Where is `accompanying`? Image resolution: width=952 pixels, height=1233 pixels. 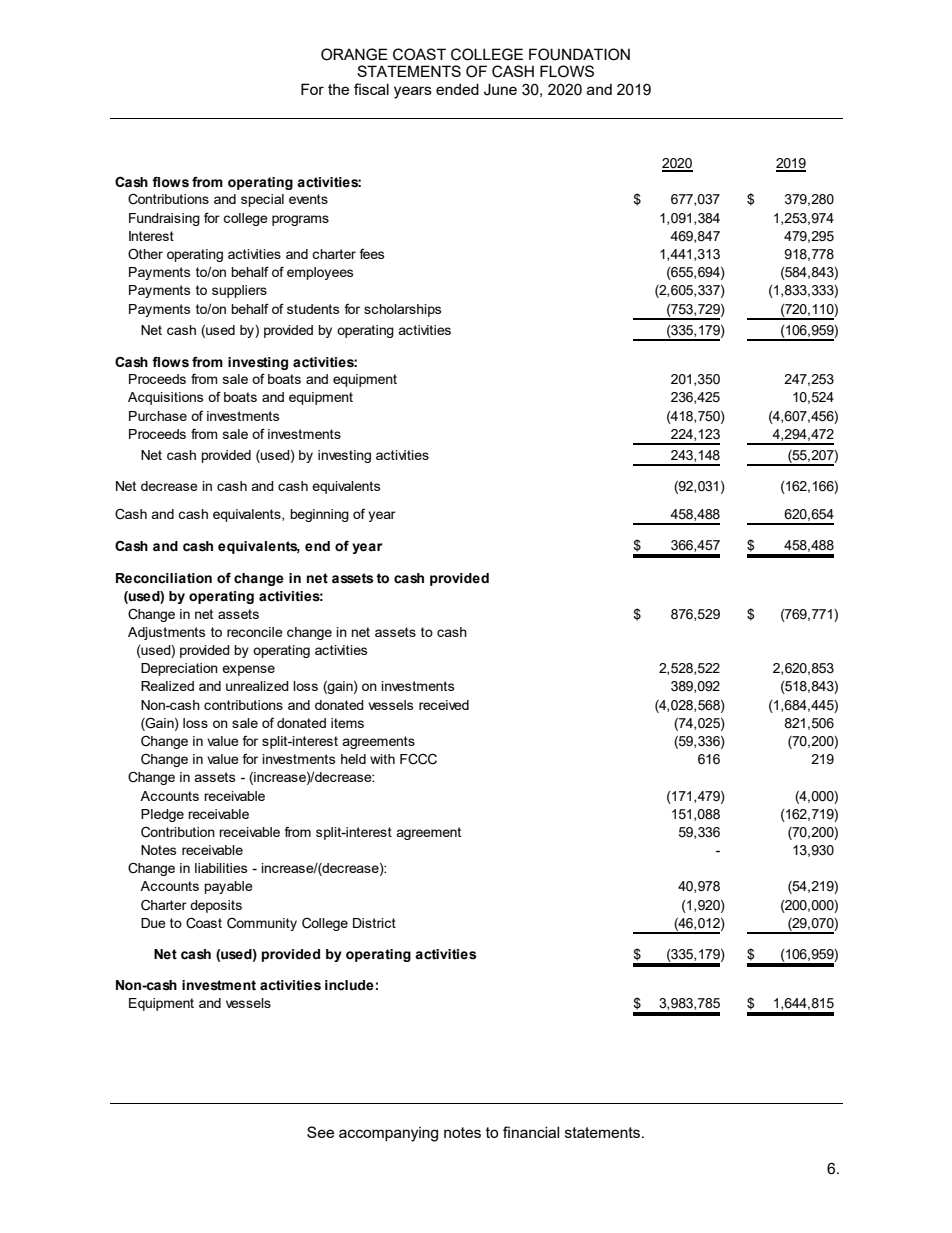 accompanying is located at coordinates (388, 1134).
